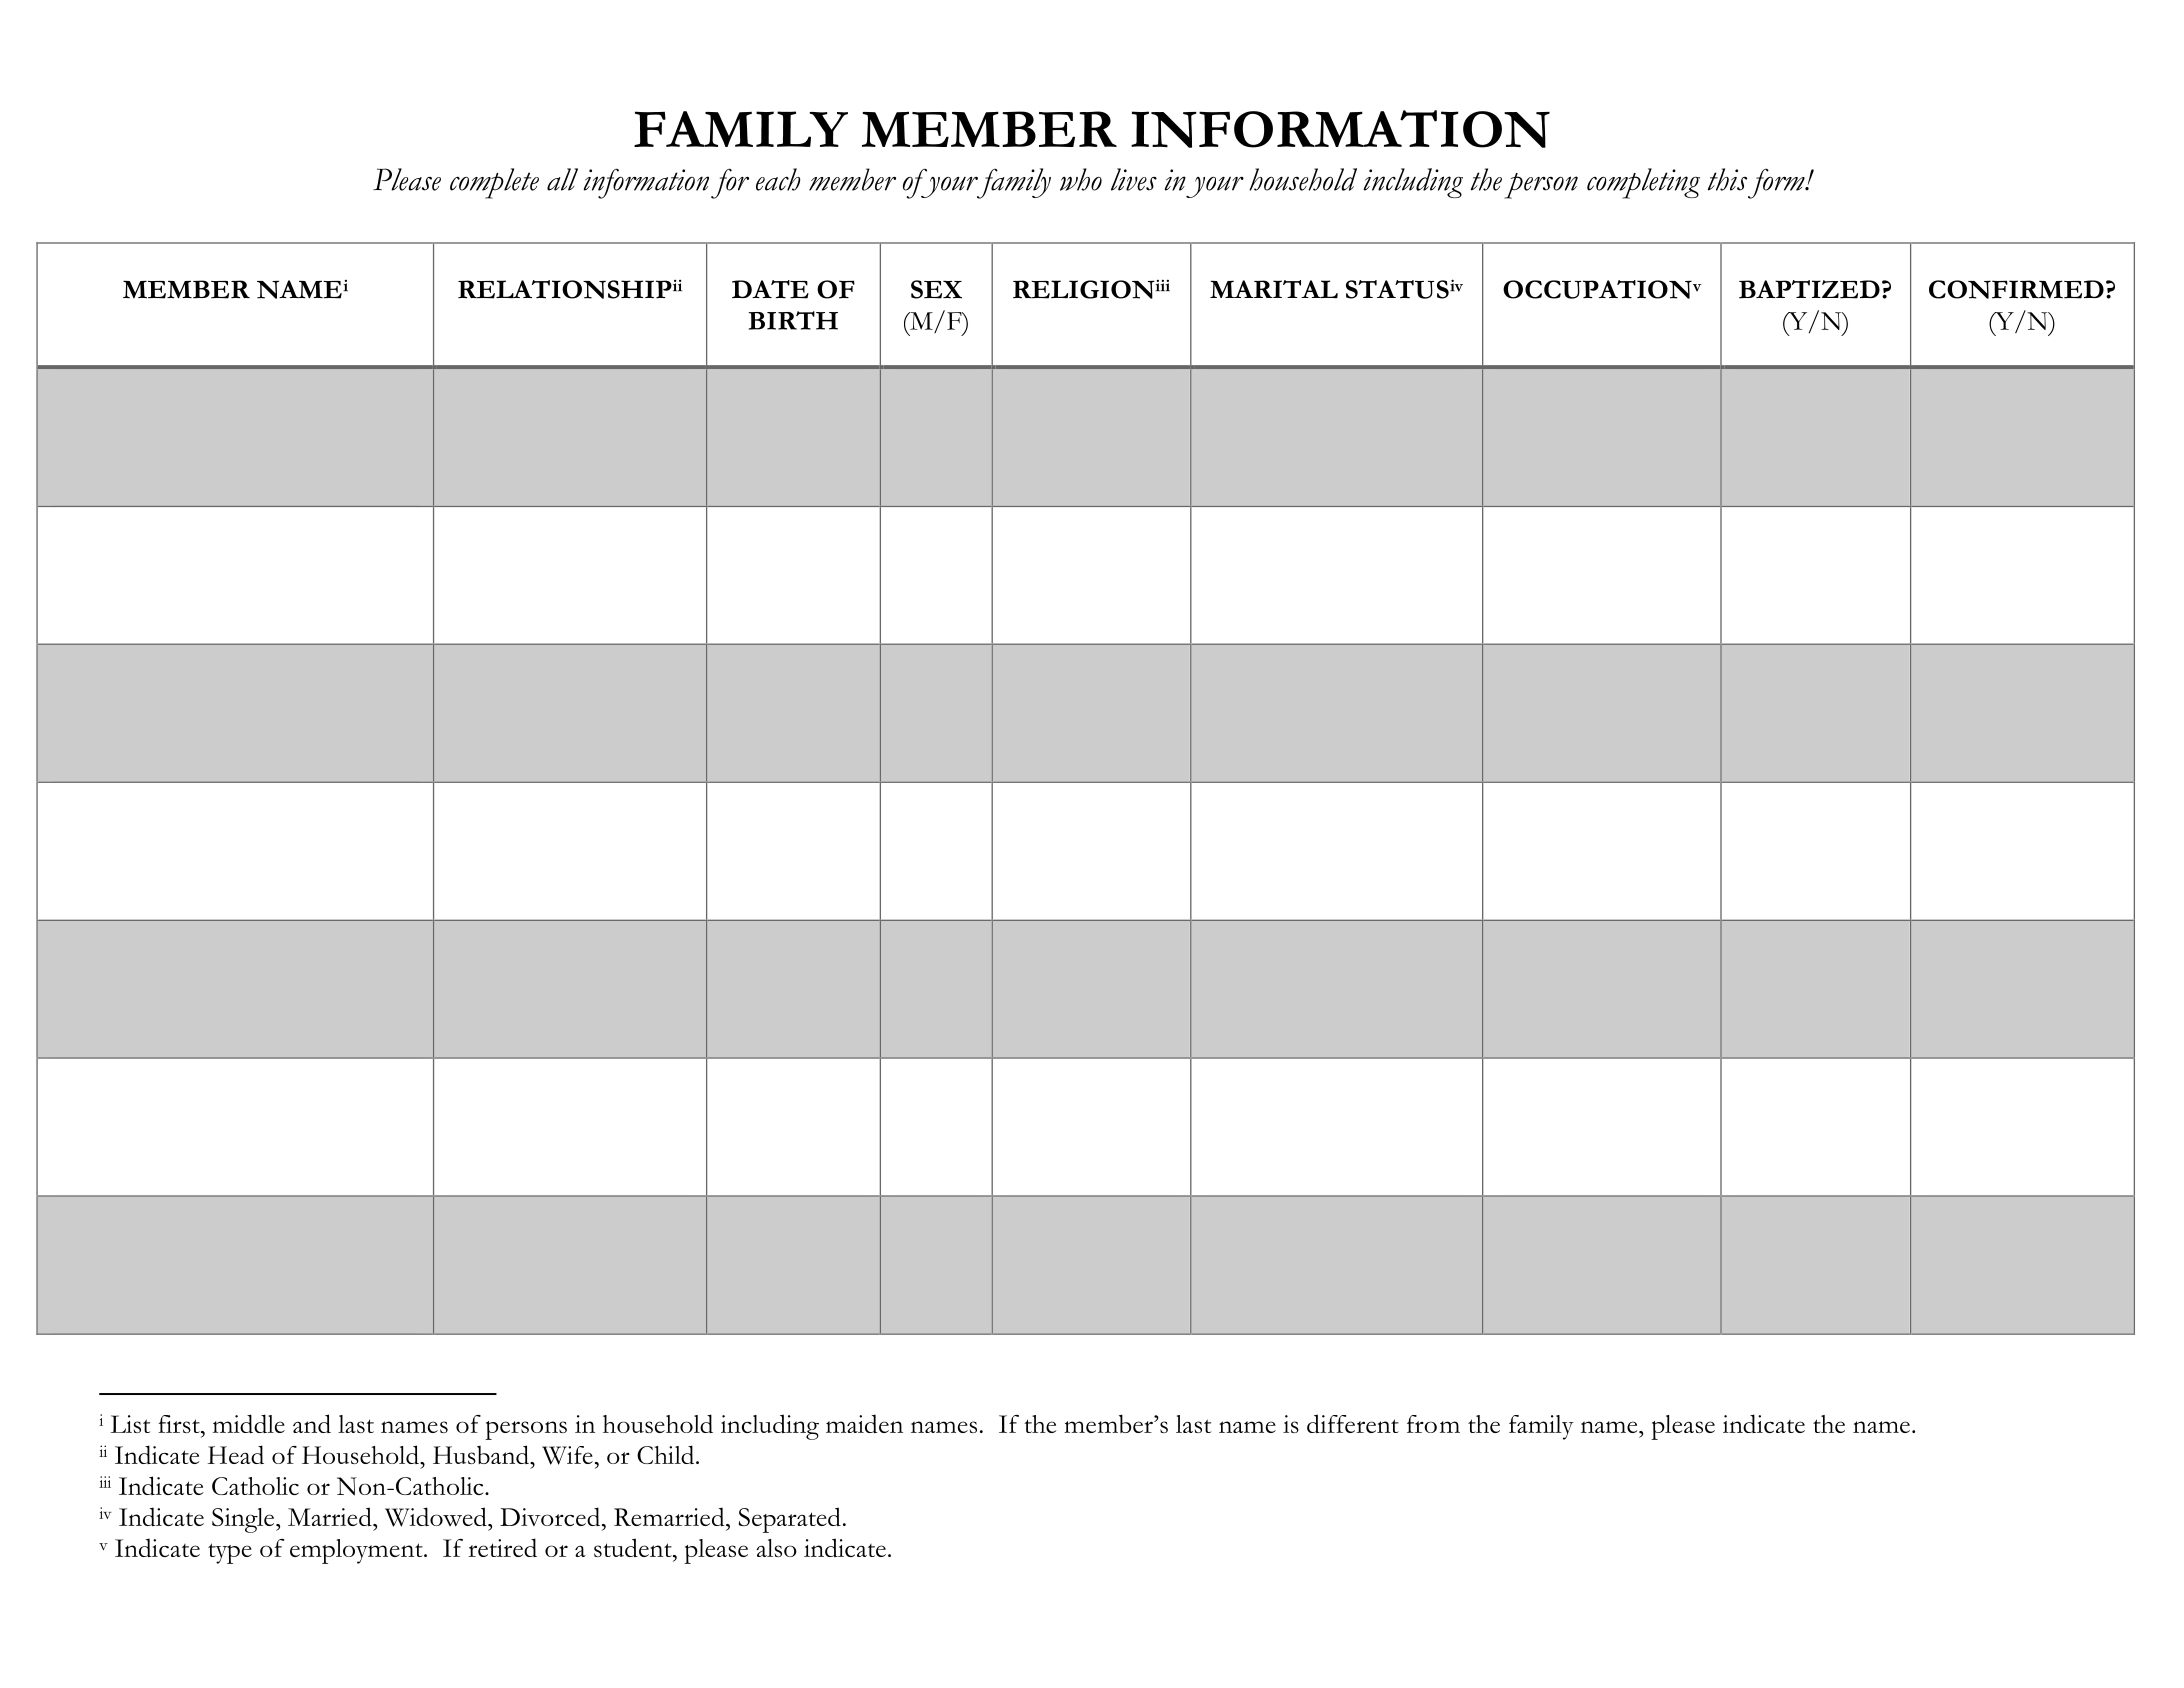  What do you see at coordinates (494, 183) in the page?
I see `complete` at bounding box center [494, 183].
